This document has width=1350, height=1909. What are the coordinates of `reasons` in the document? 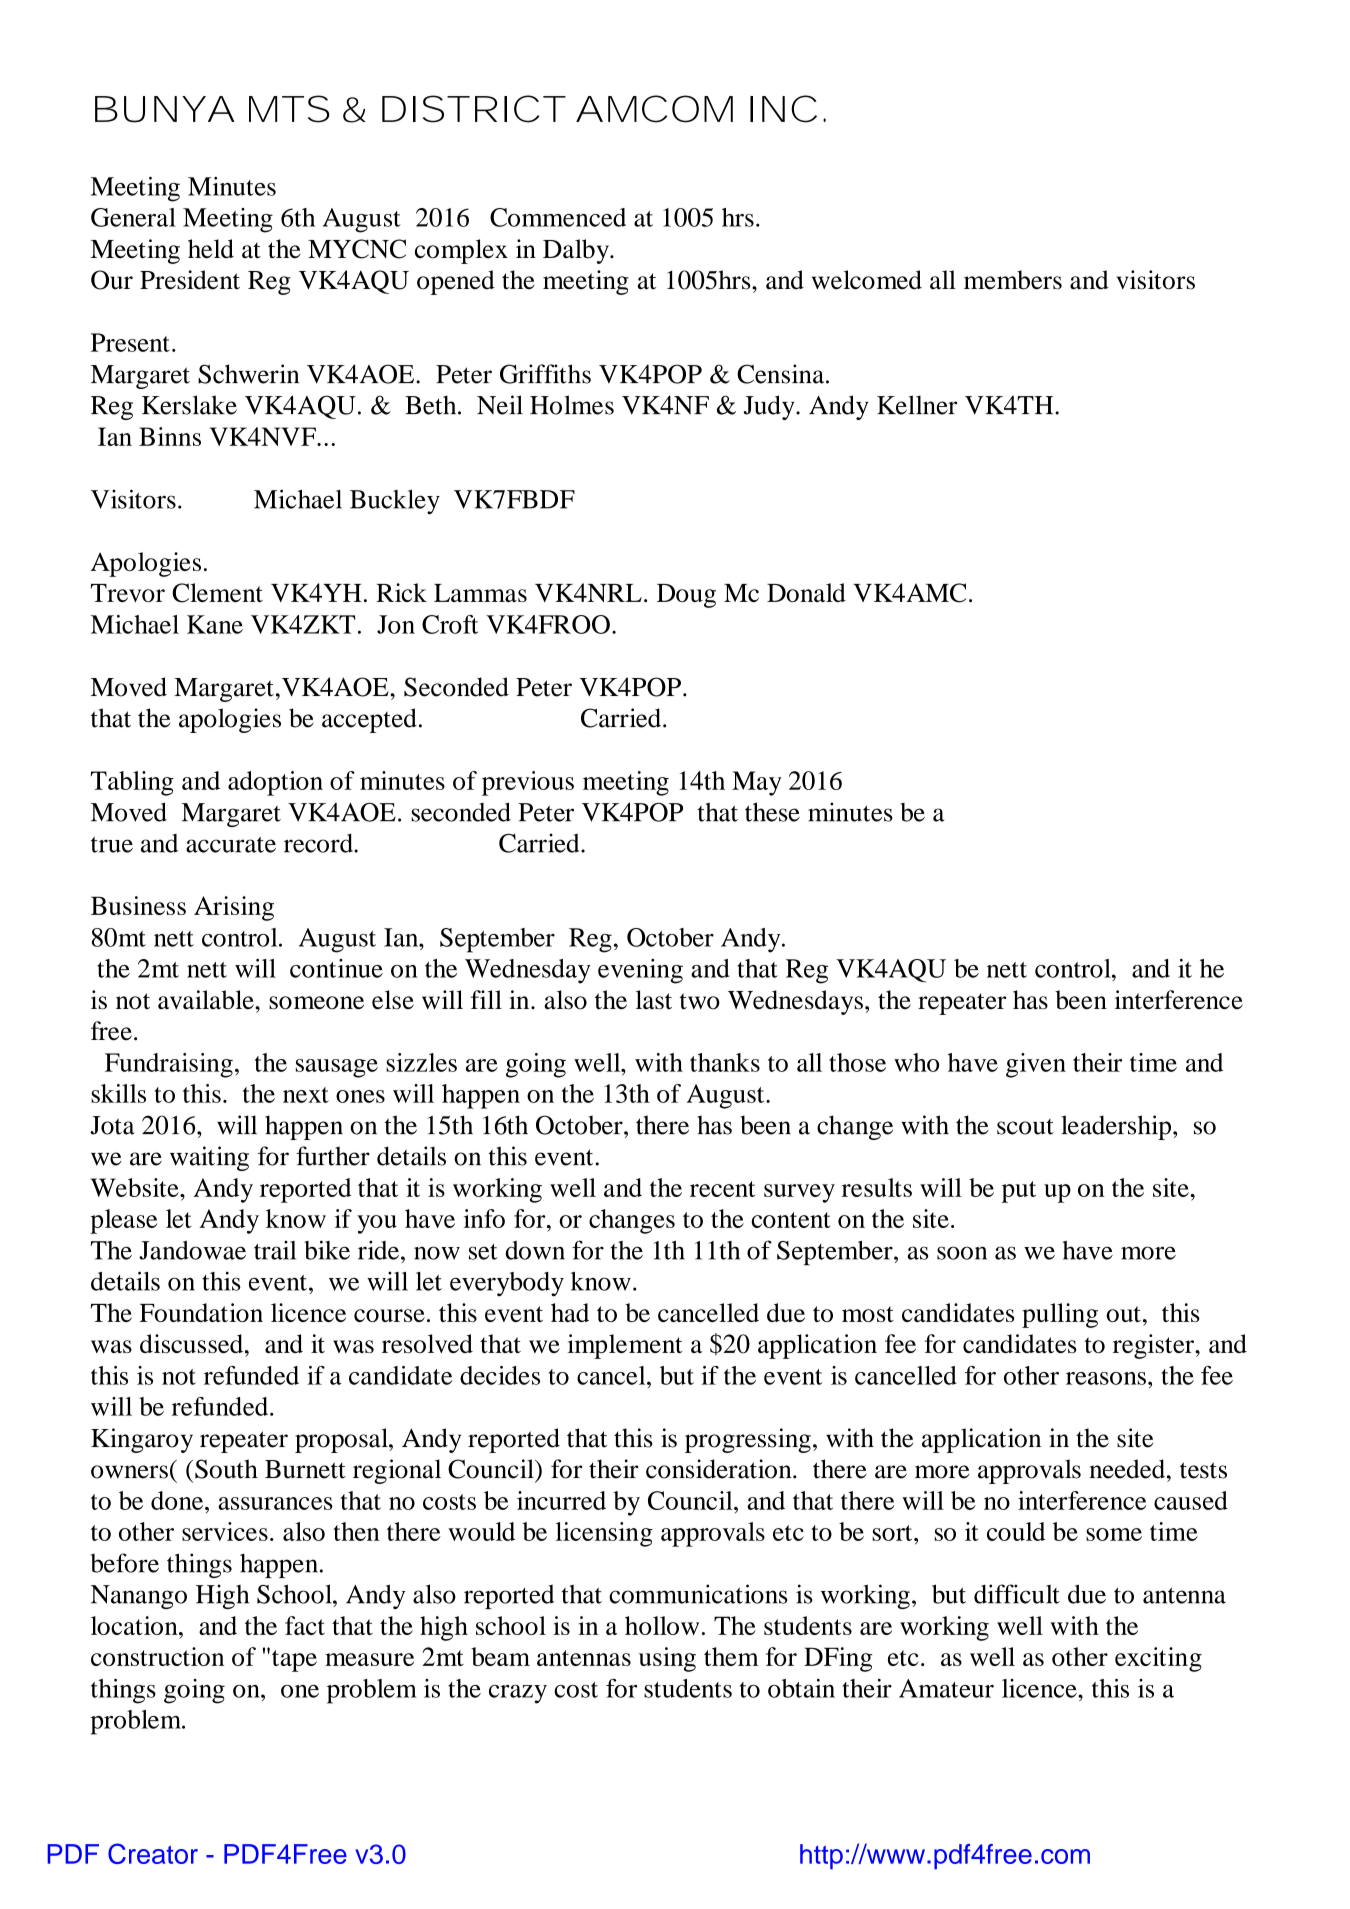 It's located at (1106, 1378).
